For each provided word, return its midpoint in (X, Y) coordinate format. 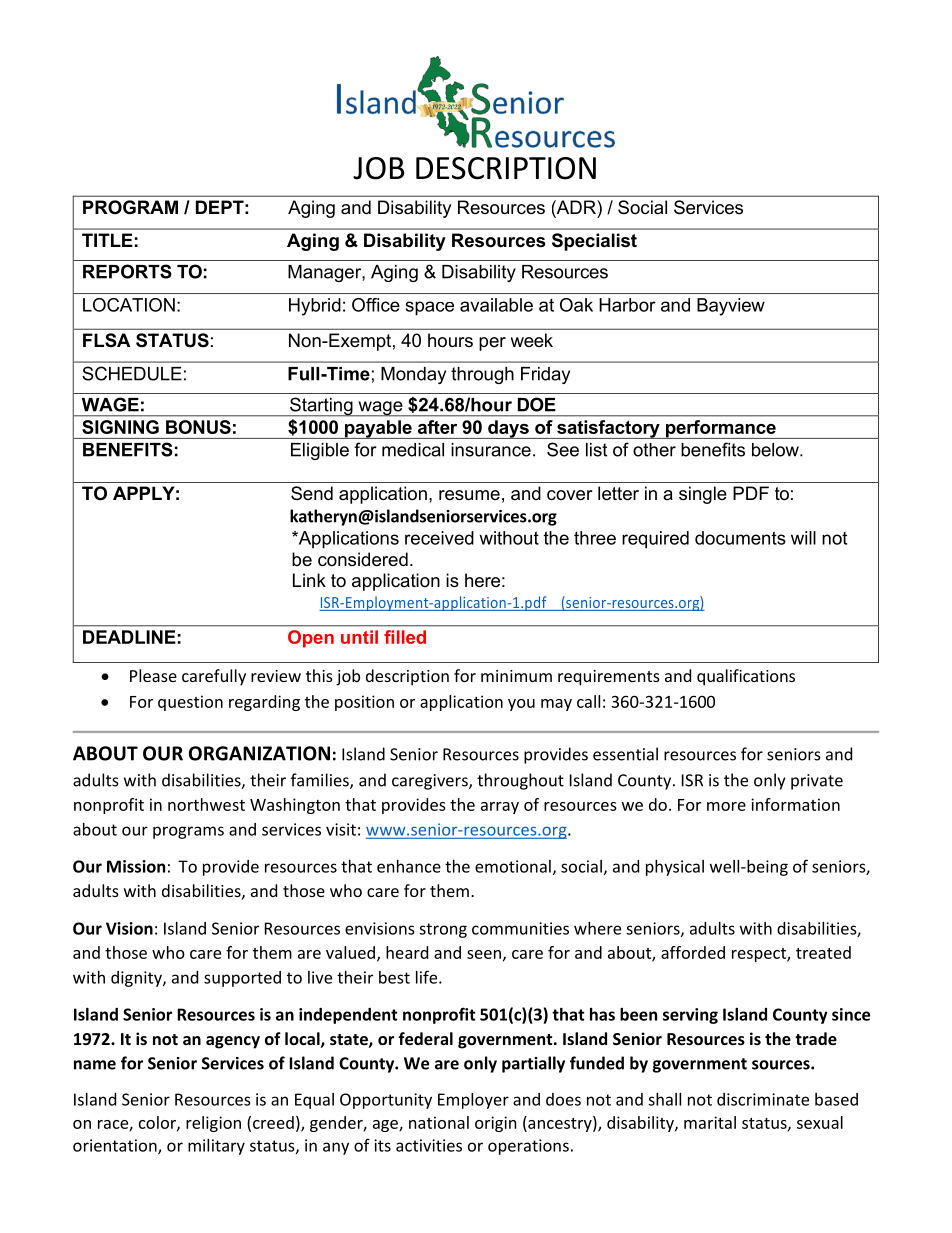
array (500, 808)
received (439, 538)
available (496, 305)
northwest (206, 804)
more (726, 806)
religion (213, 1124)
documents (740, 538)
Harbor (627, 305)
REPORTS (127, 271)
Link (309, 580)
